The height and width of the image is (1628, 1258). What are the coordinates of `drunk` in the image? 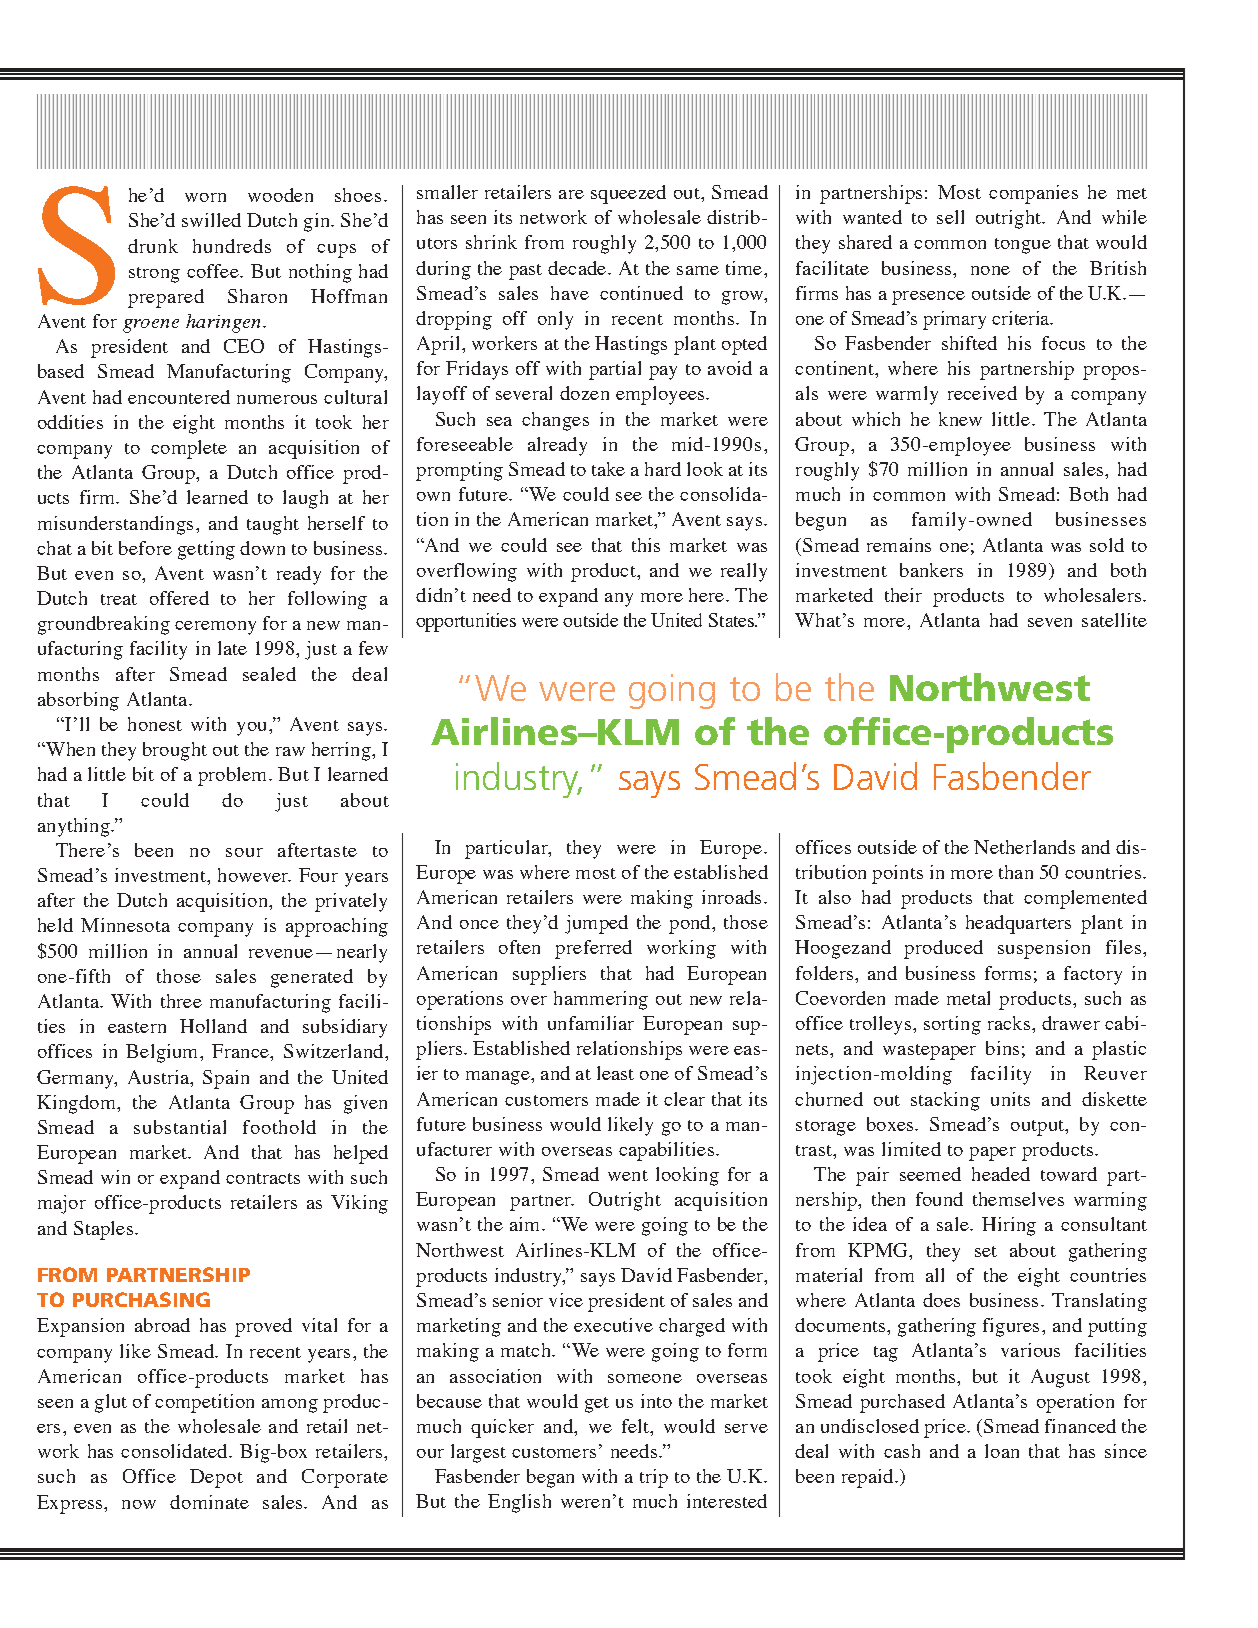 It's located at (153, 246).
